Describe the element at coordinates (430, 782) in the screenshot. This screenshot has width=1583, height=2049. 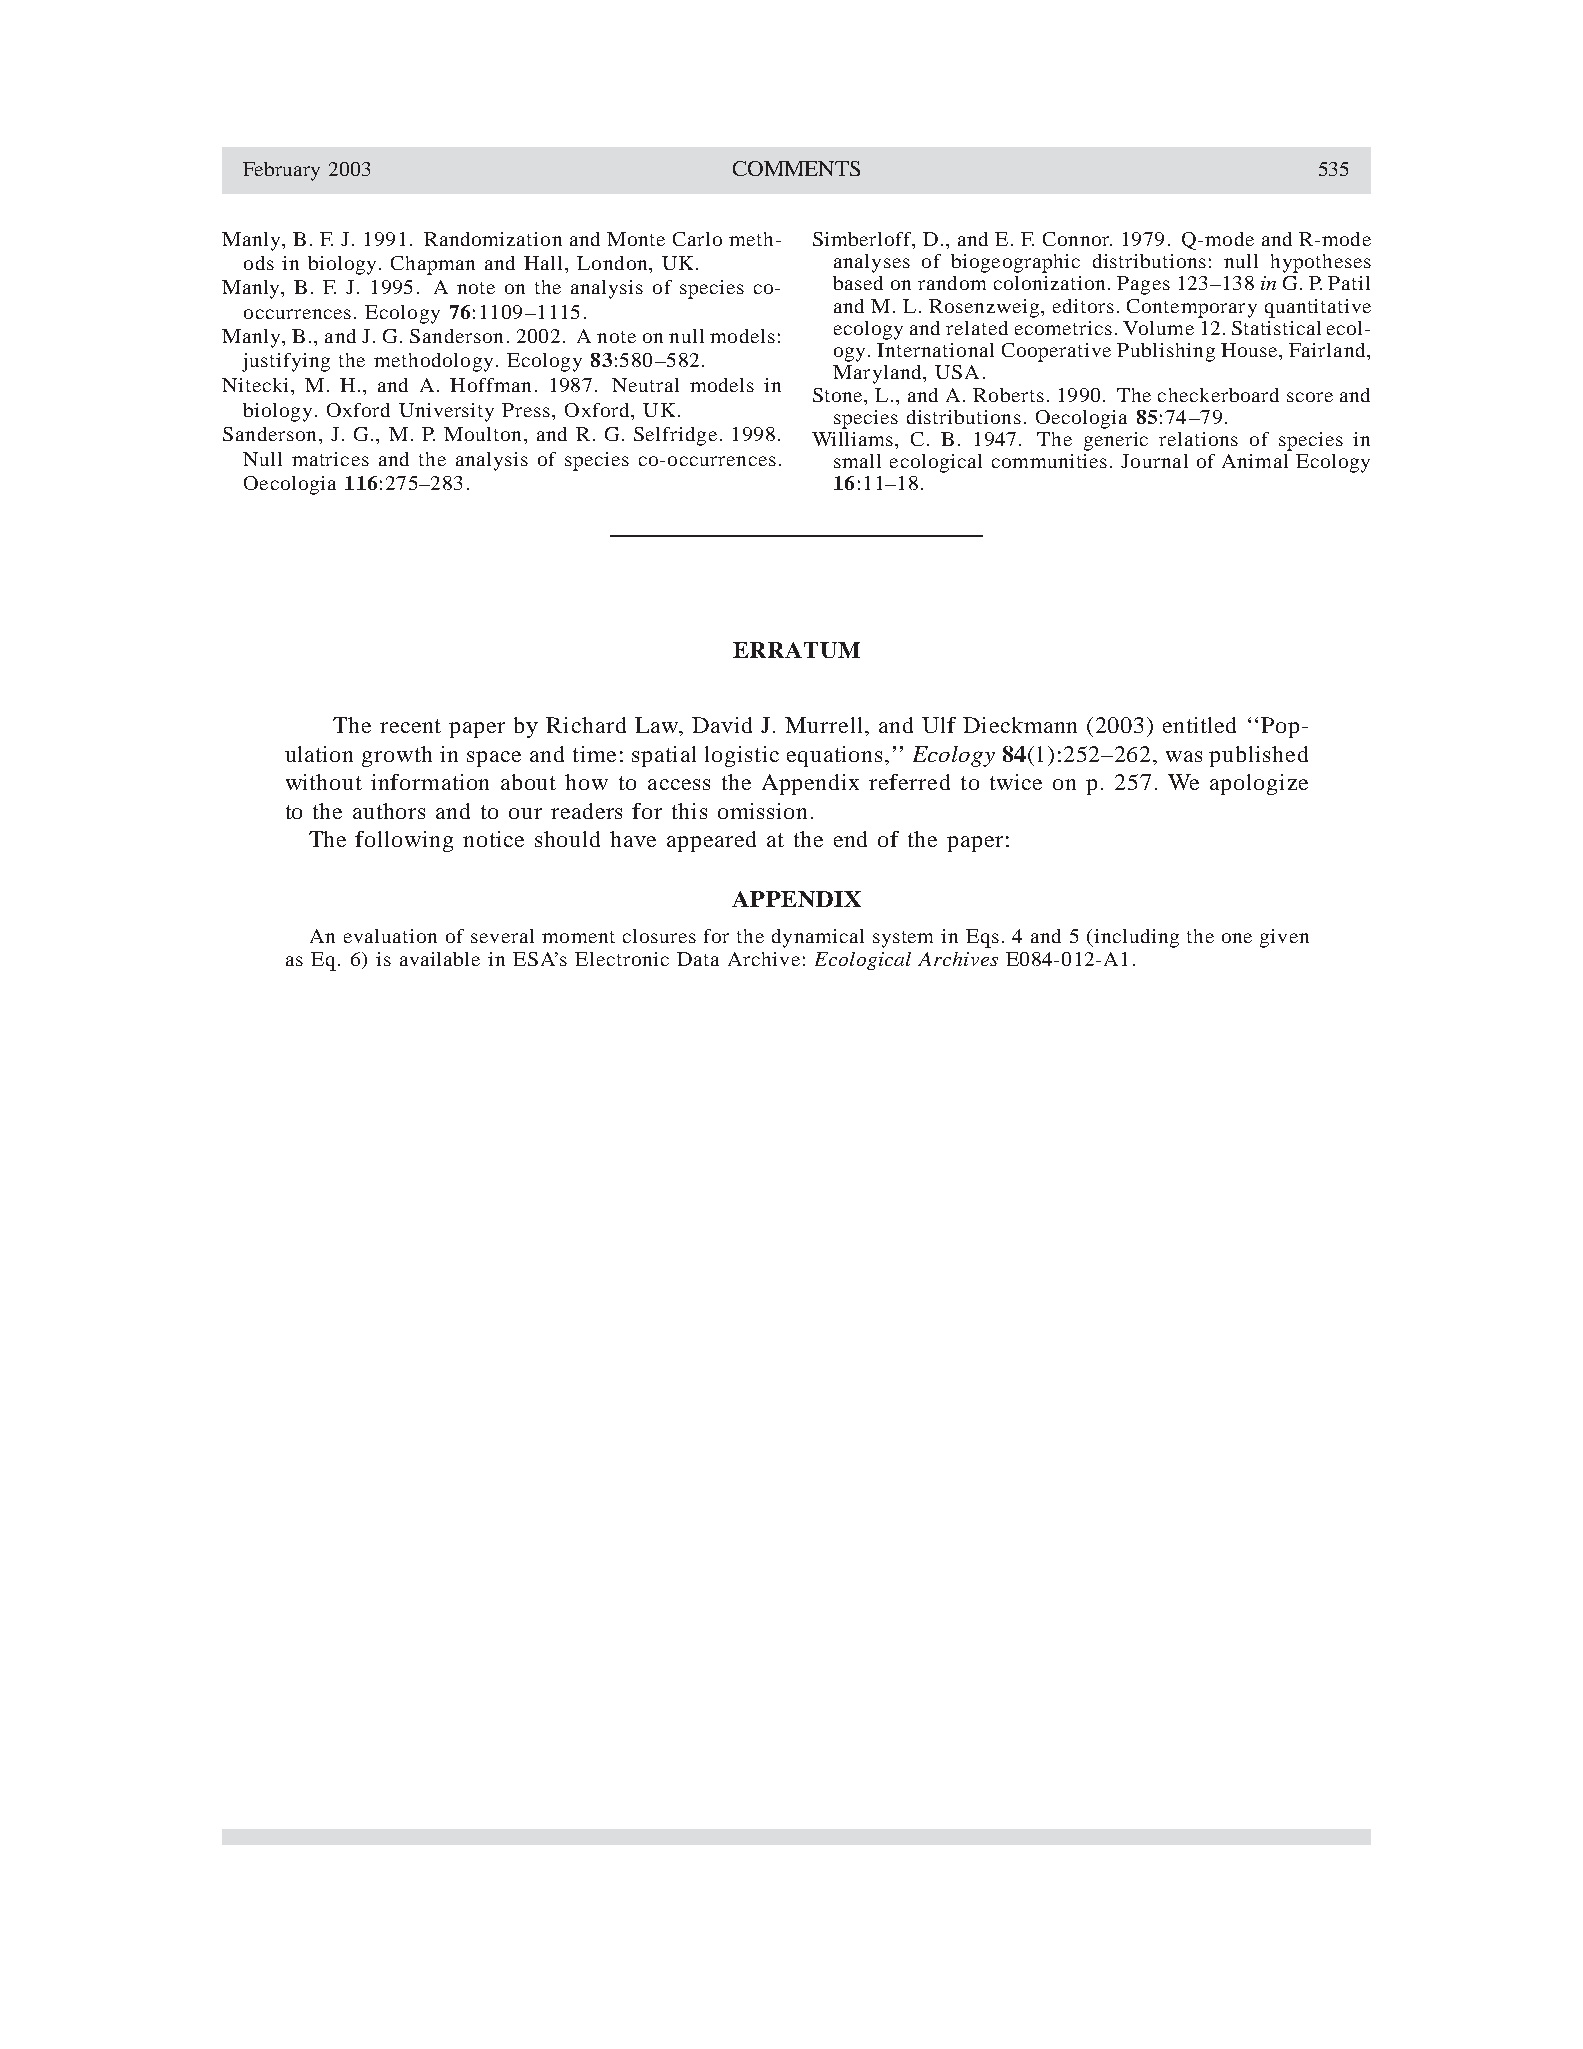
I see `information` at that location.
